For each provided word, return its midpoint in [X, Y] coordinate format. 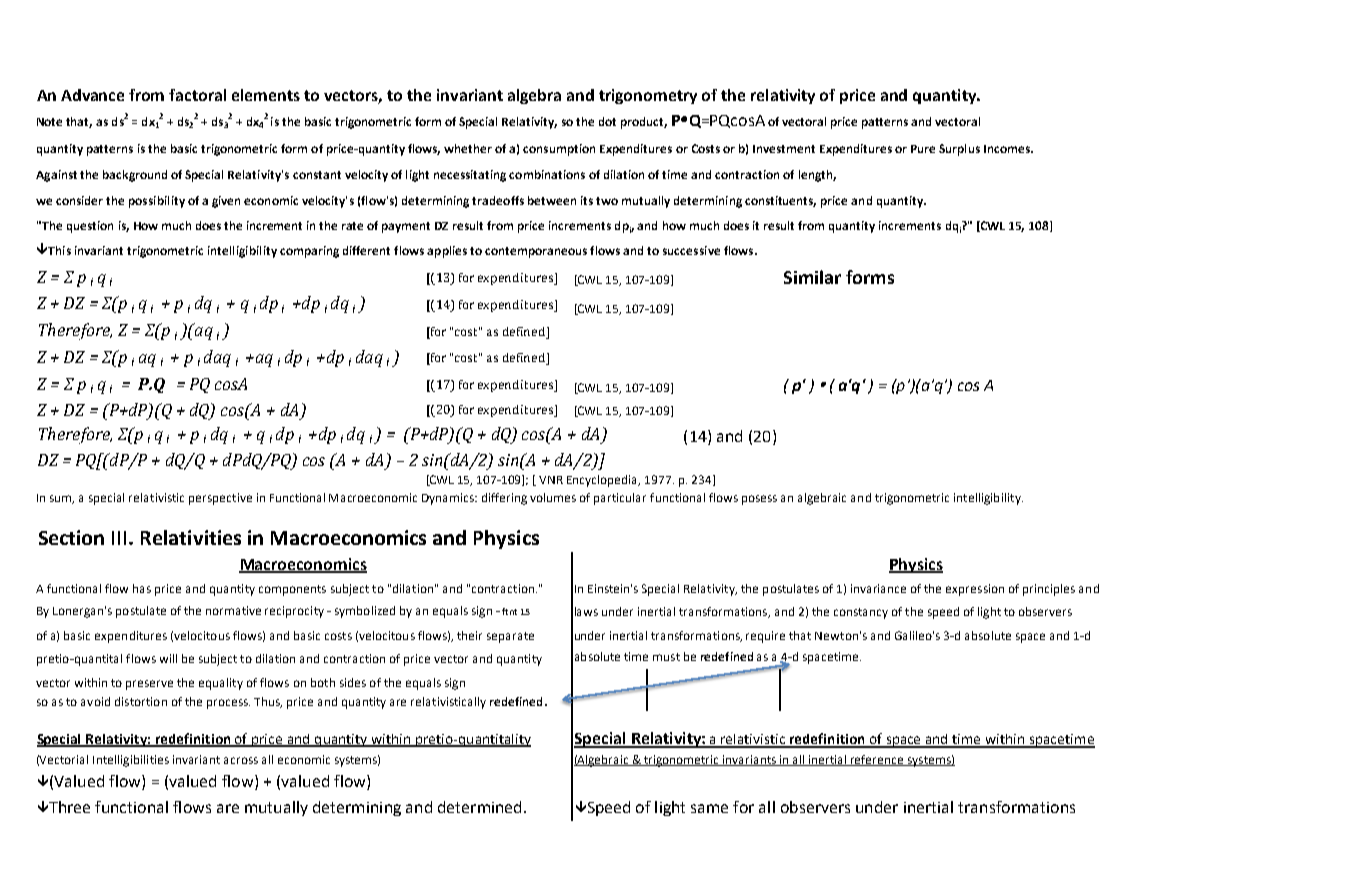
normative [233, 610]
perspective [220, 499]
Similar [812, 277]
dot [607, 121]
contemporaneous [536, 252]
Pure [923, 149]
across [241, 760]
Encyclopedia [603, 481]
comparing [309, 252]
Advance [92, 95]
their [469, 635]
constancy [861, 613]
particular [620, 499]
